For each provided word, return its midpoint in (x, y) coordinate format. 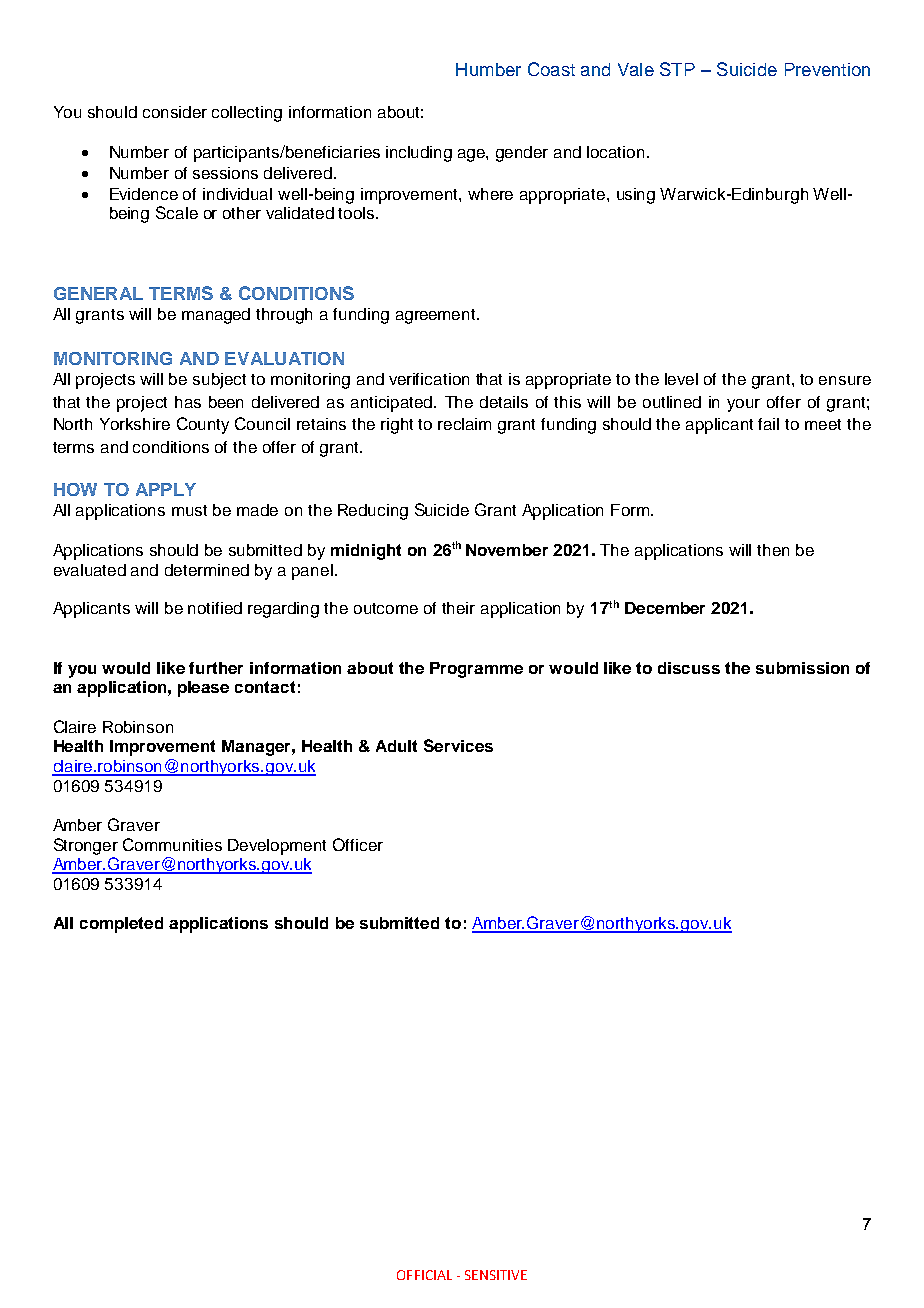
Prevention (827, 69)
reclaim (464, 424)
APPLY (166, 489)
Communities (172, 844)
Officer (358, 844)
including (419, 154)
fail (768, 424)
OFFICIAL (424, 1275)
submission (802, 668)
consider (175, 112)
